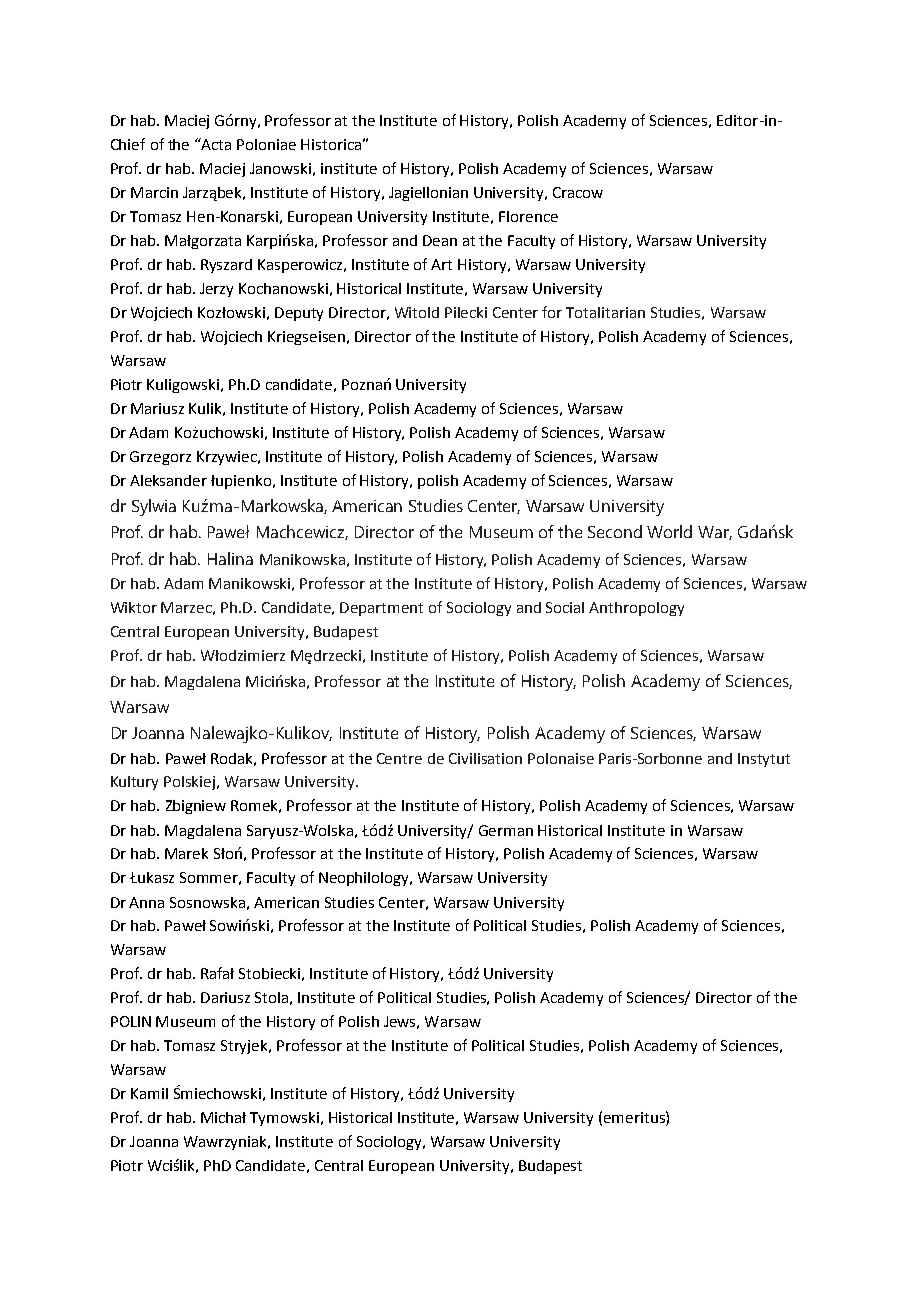 The image size is (924, 1308). I want to click on Anthropology, so click(636, 609).
